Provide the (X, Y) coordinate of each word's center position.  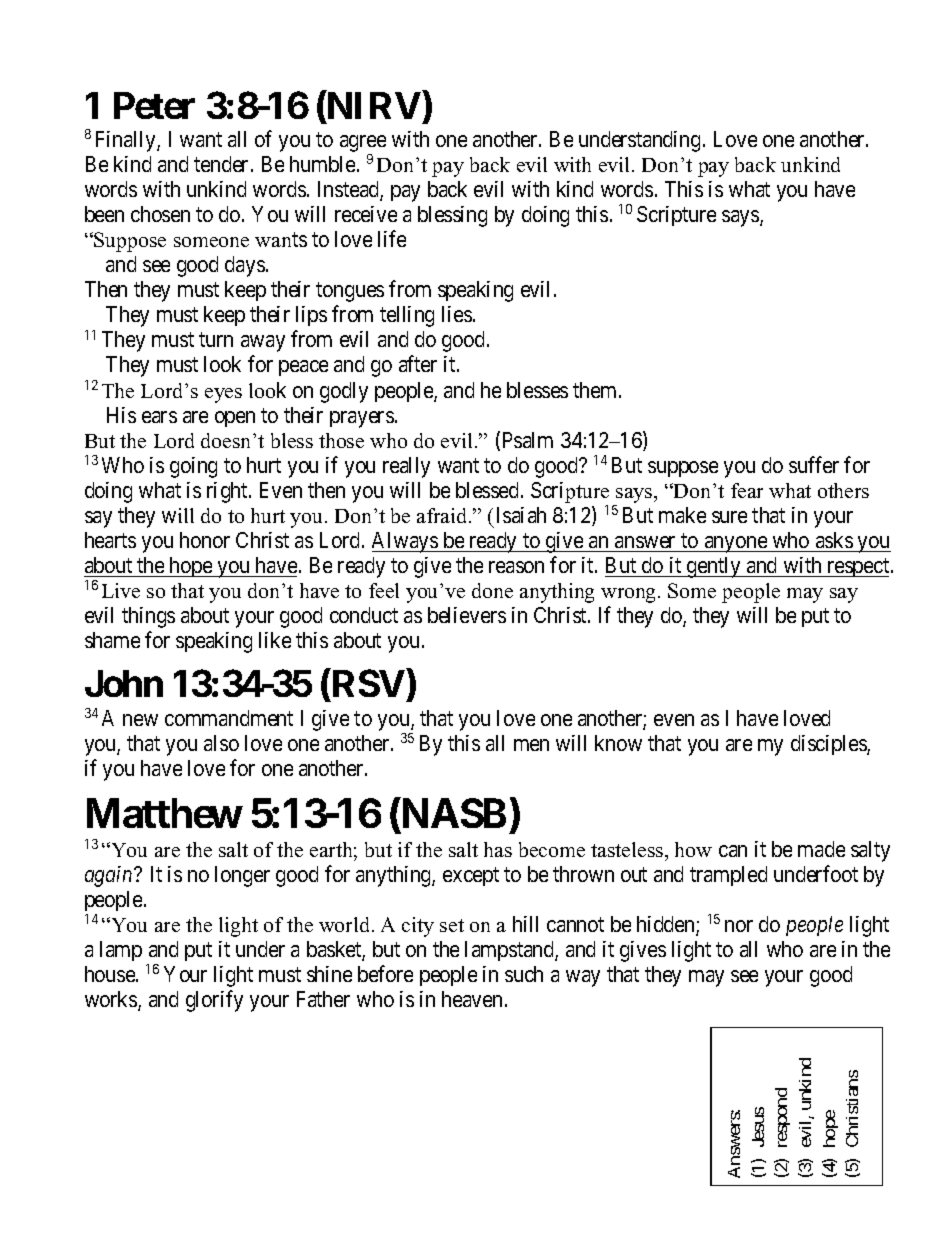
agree (363, 145)
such (524, 974)
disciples (829, 745)
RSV (369, 683)
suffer (814, 464)
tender (223, 164)
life (392, 238)
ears (159, 417)
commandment (229, 718)
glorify (214, 1001)
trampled (728, 876)
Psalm (528, 440)
